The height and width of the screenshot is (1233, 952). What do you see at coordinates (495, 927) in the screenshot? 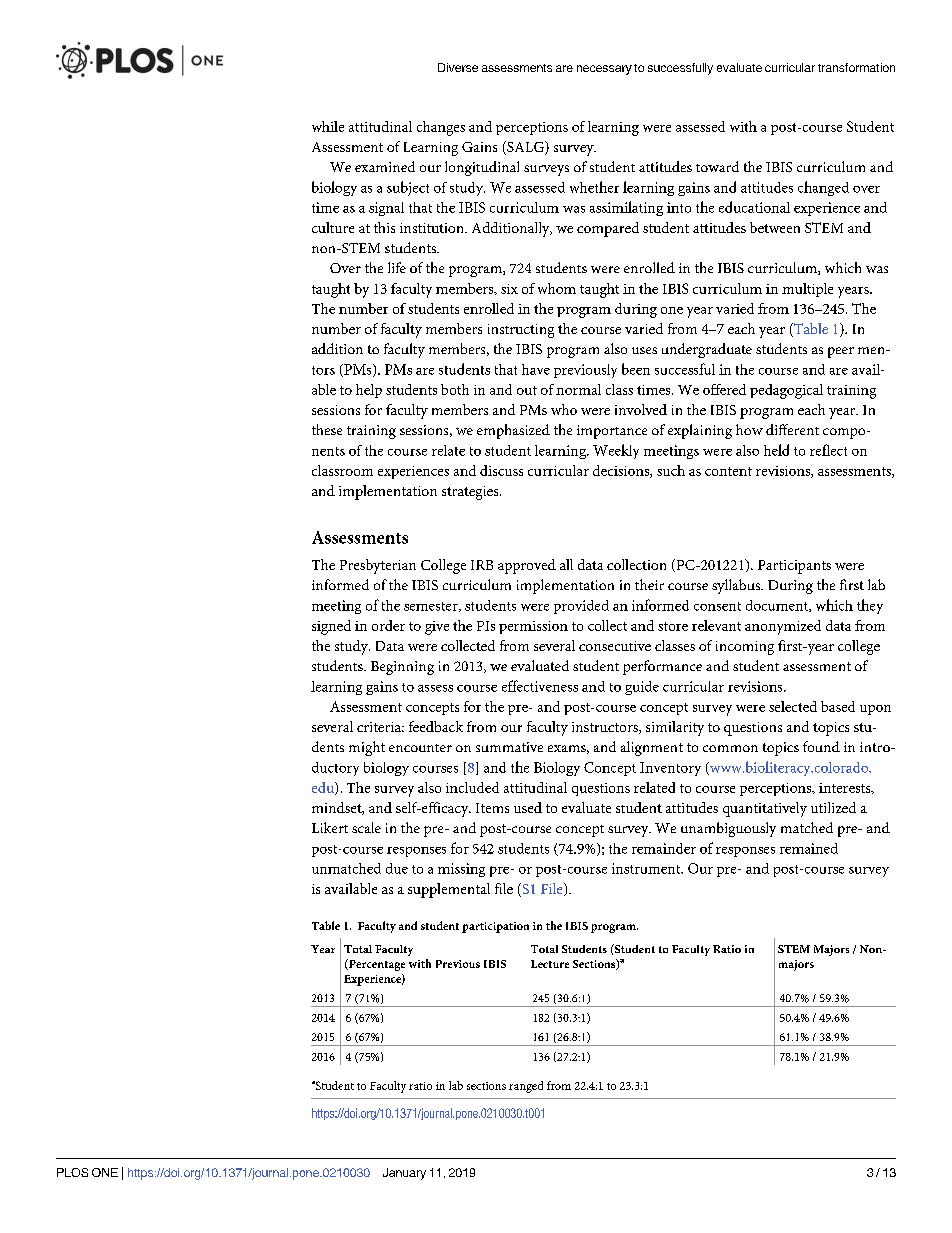
I see `participation` at bounding box center [495, 927].
